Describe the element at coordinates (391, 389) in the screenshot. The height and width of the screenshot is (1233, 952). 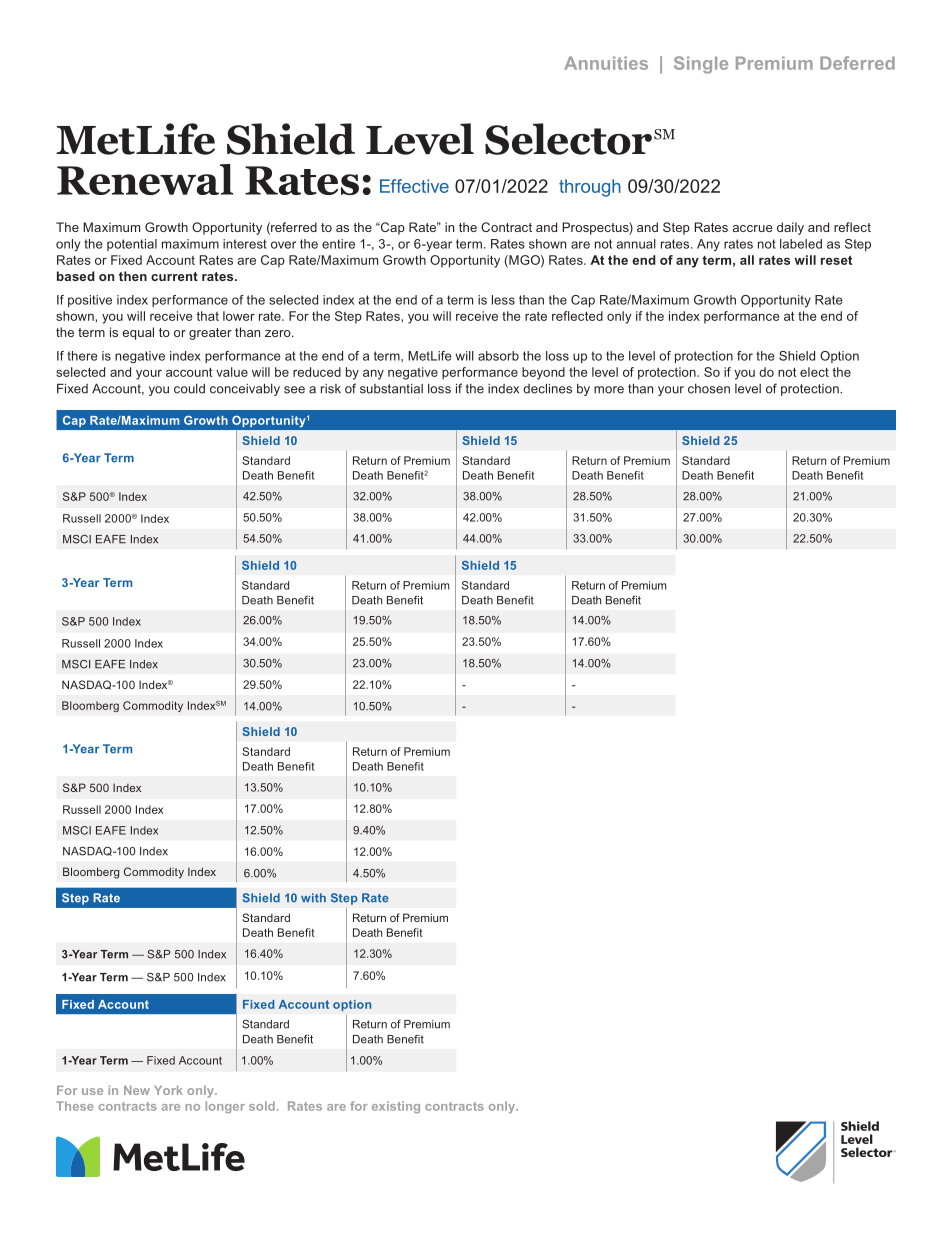
I see `substantial` at that location.
